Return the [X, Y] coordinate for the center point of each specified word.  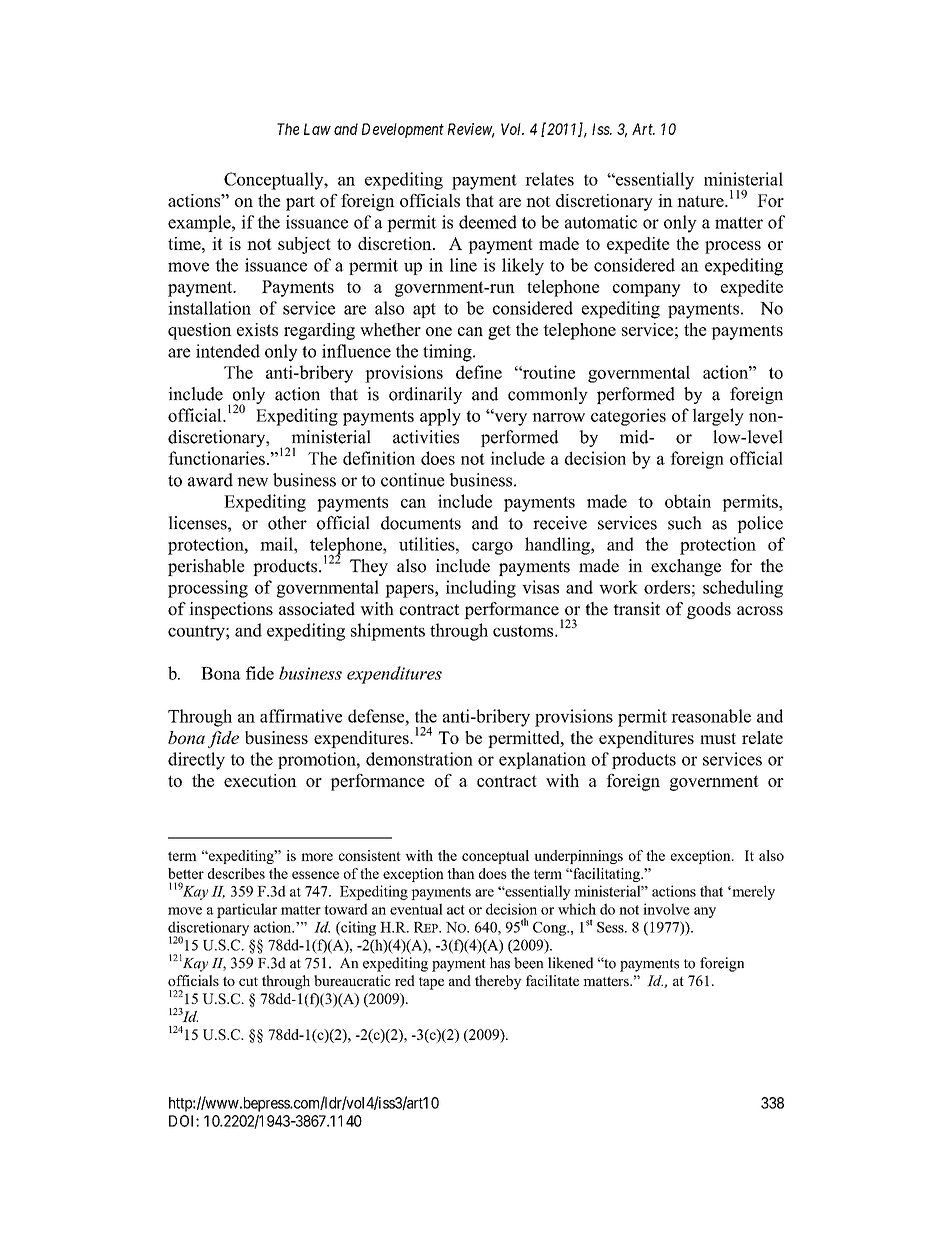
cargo [492, 548]
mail [277, 544]
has [500, 963]
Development [403, 130]
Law [317, 129]
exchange [686, 567]
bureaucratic [352, 980]
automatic [601, 222]
